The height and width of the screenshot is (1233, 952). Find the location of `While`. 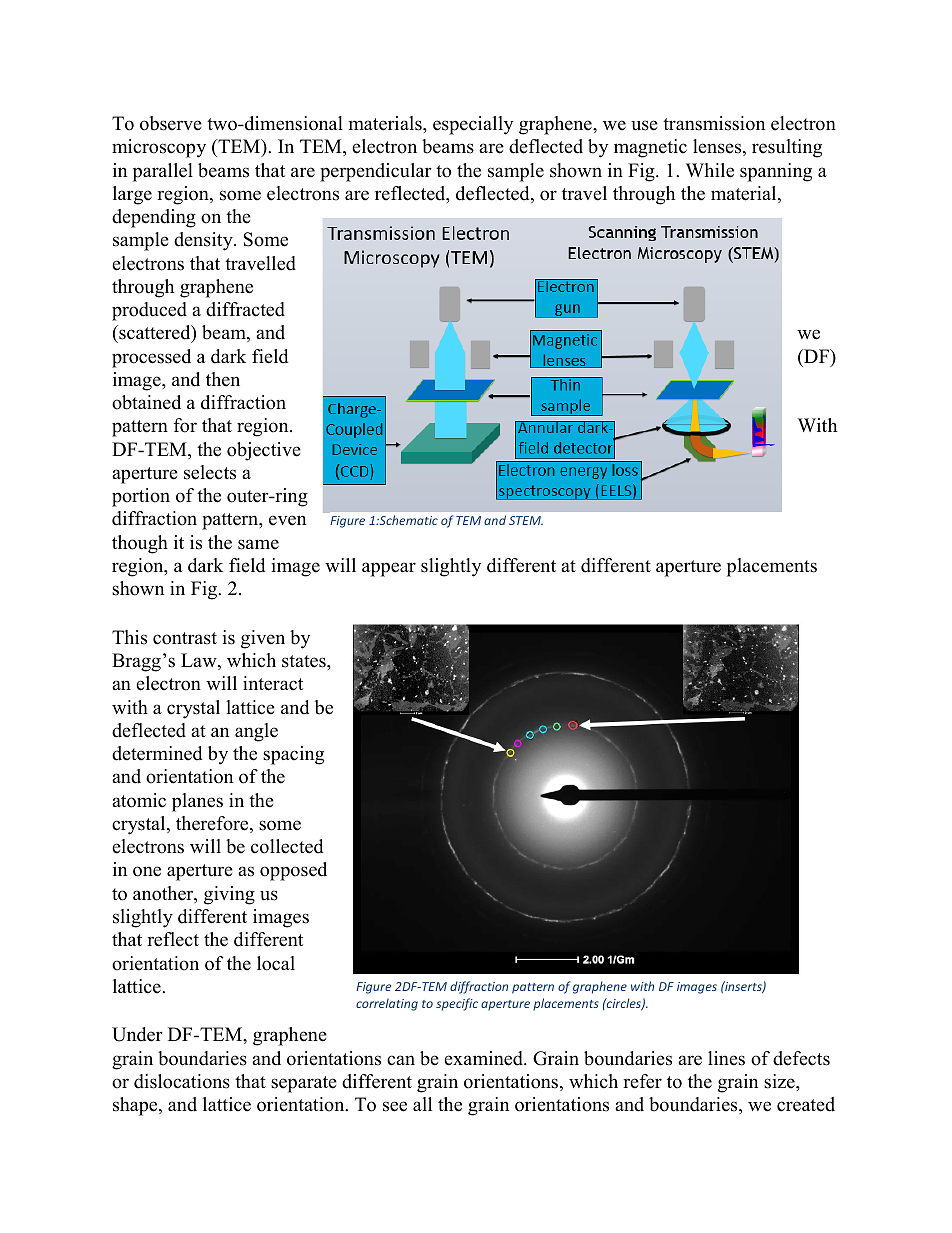

While is located at coordinates (710, 170).
